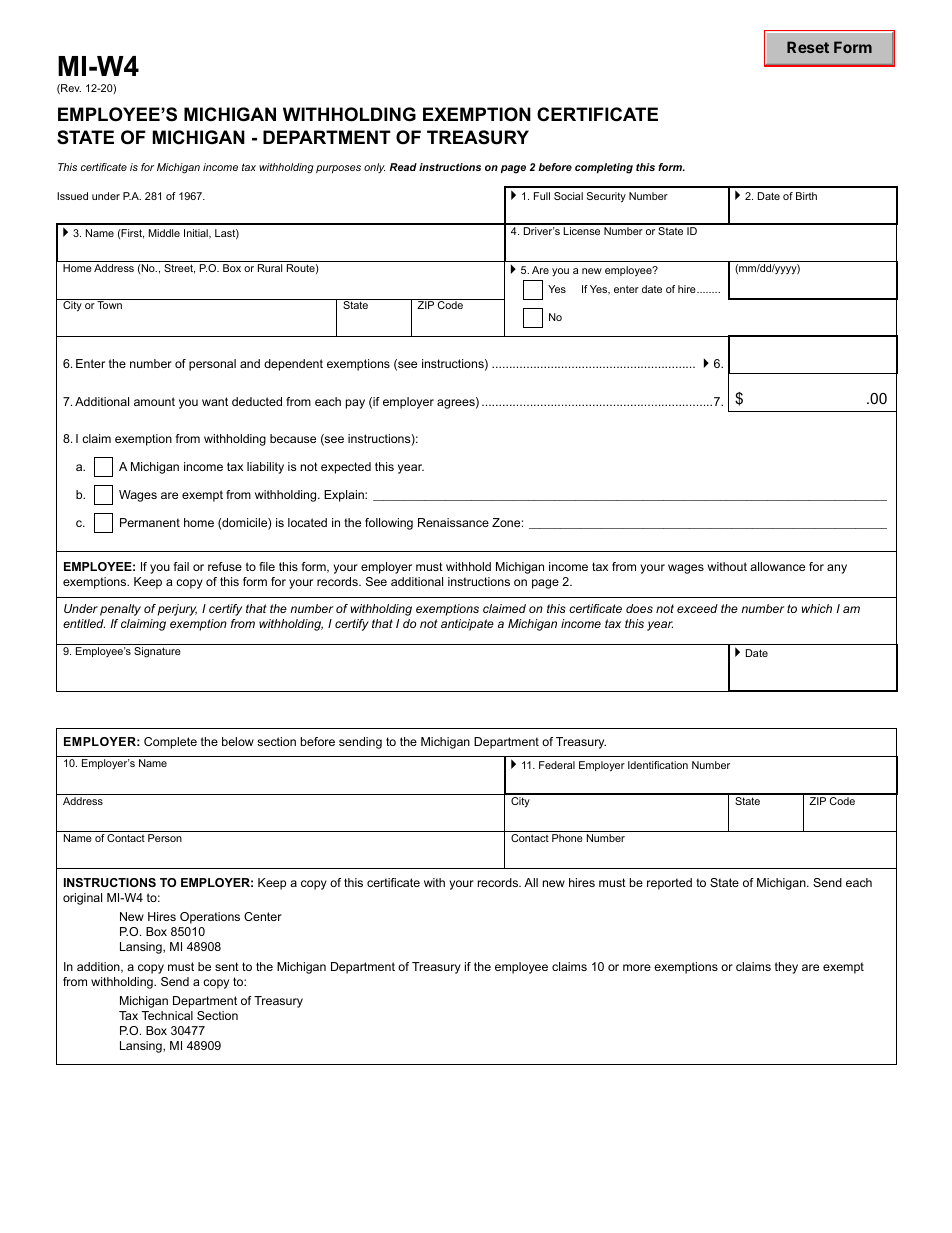  What do you see at coordinates (164, 233) in the page?
I see `Middle` at bounding box center [164, 233].
